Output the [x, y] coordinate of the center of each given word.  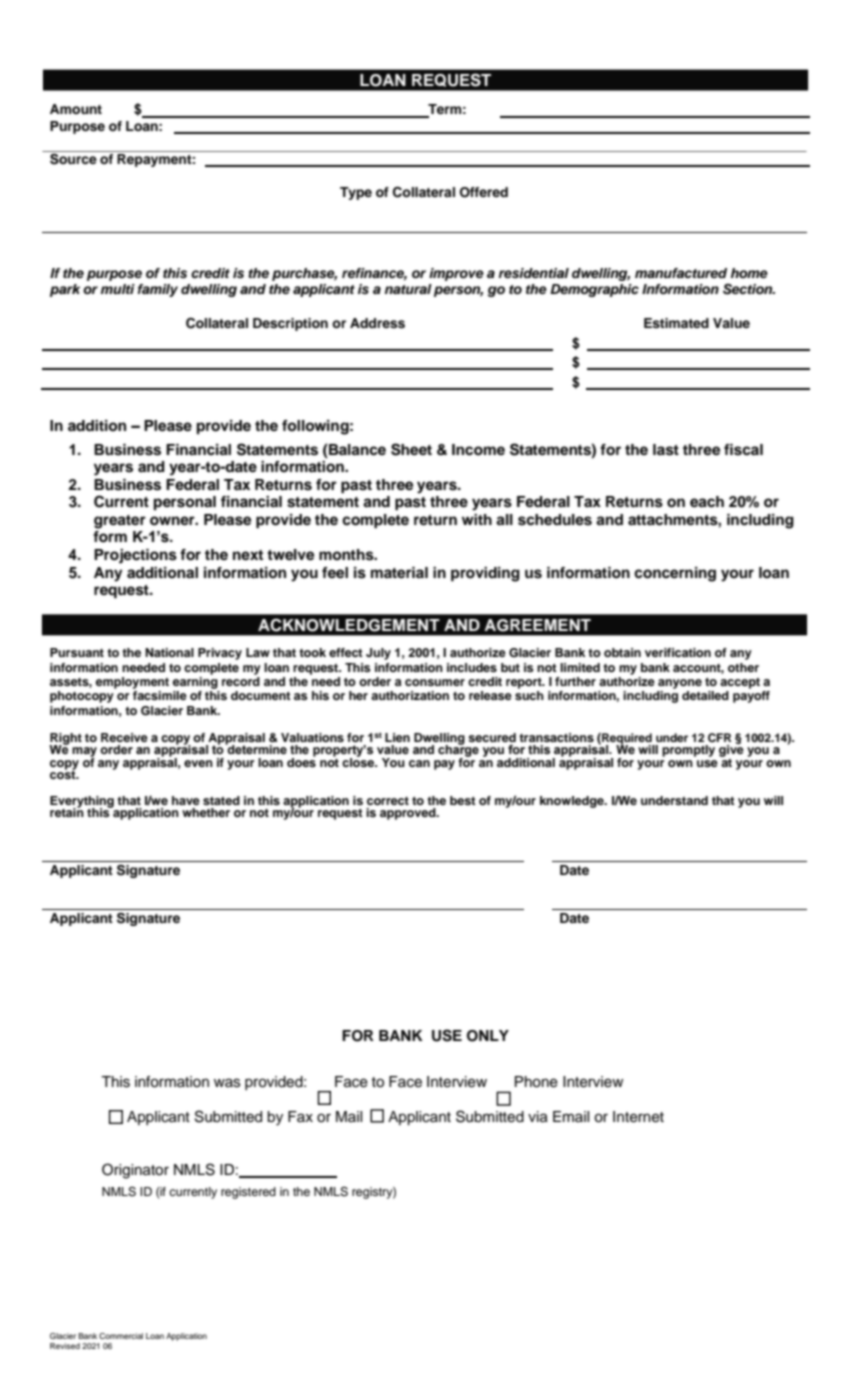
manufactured [681, 273]
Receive [124, 737]
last [666, 450]
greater [120, 522]
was [227, 1083]
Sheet [411, 449]
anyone [680, 684]
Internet [638, 1117]
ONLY [488, 1036]
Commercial [121, 1336]
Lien [397, 737]
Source [73, 159]
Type [356, 193]
